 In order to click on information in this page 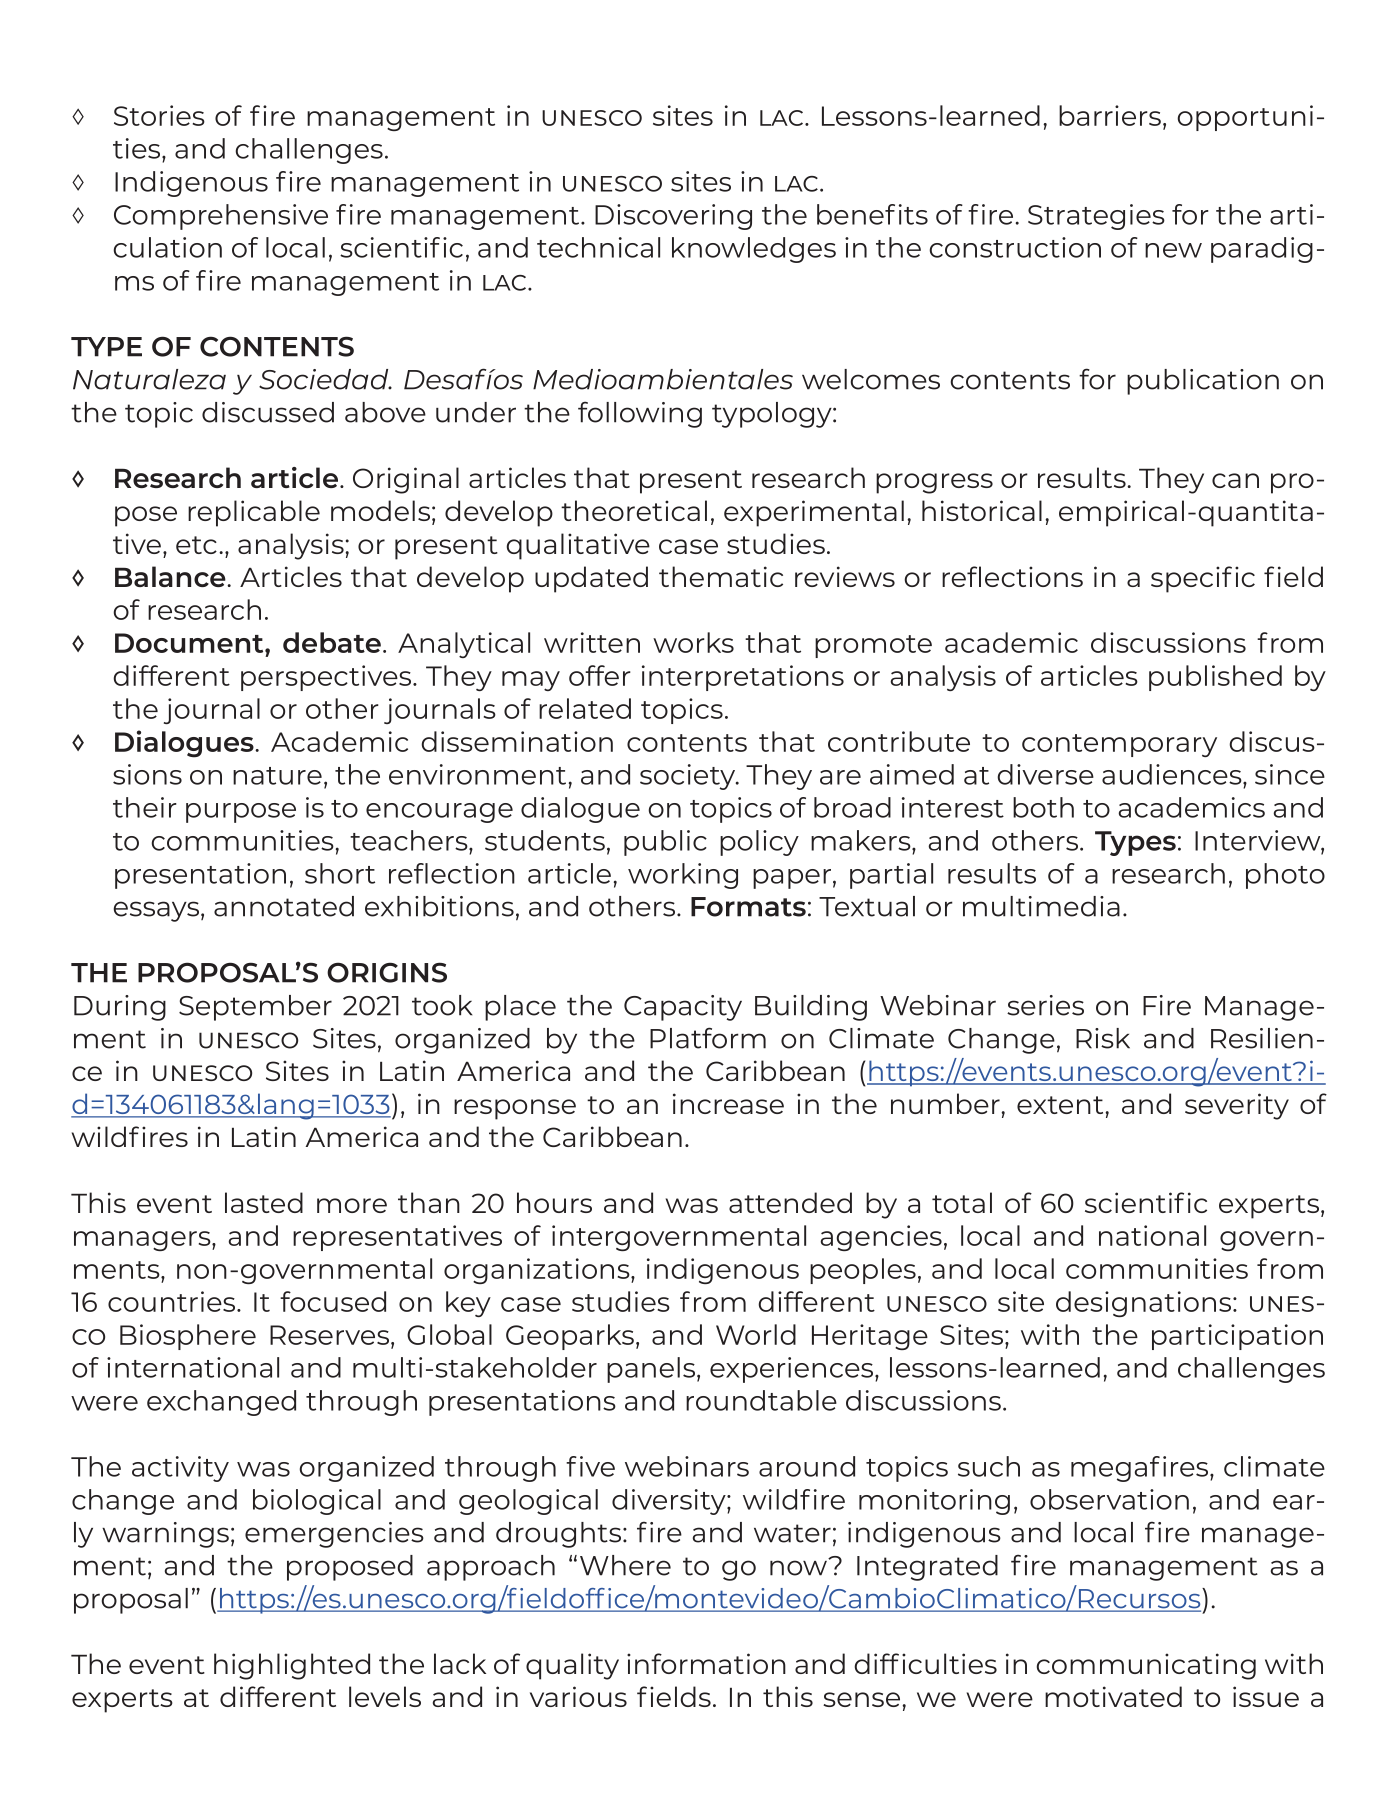, I will do `click(706, 1663)`.
